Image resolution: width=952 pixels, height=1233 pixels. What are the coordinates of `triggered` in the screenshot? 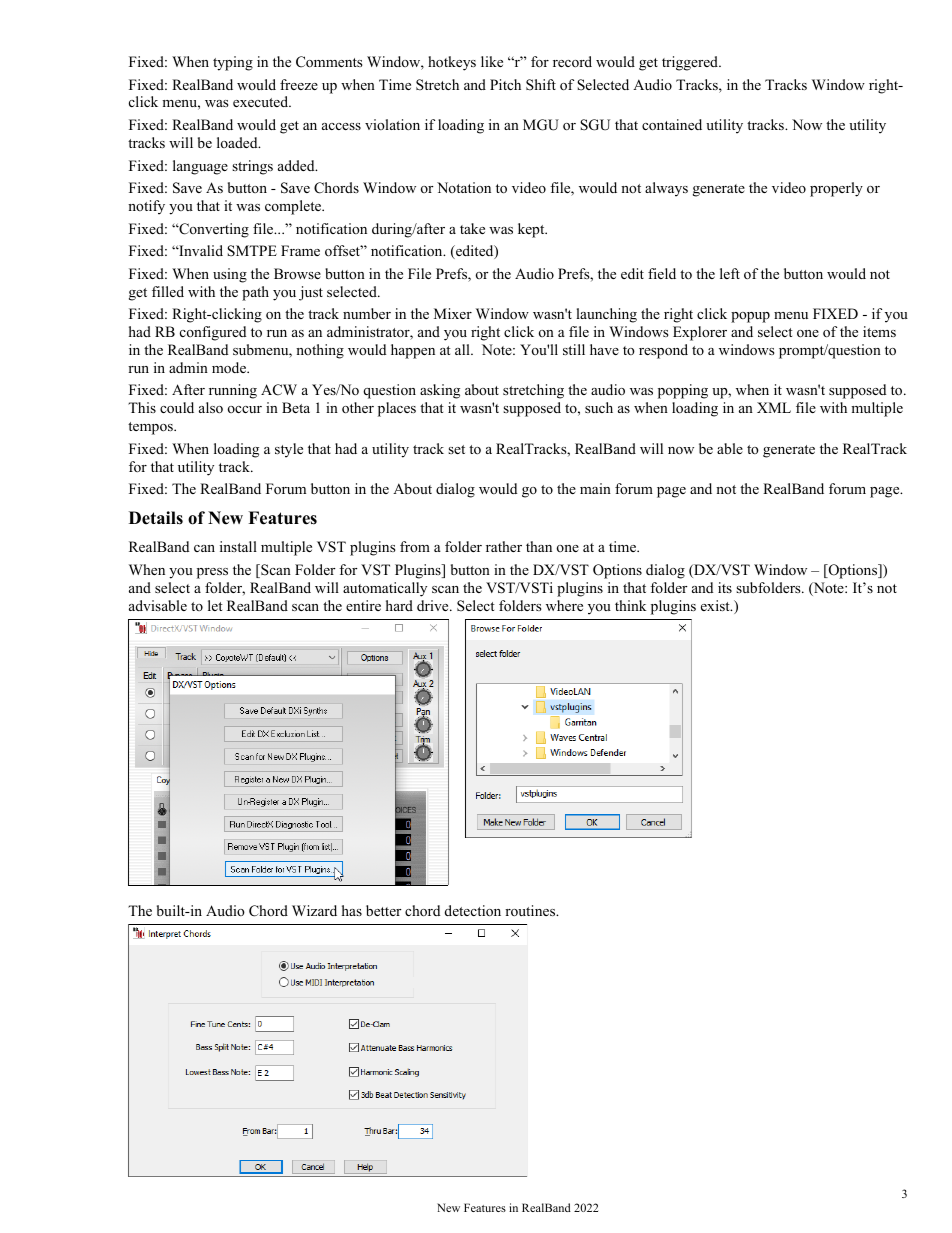 It's located at (691, 63).
